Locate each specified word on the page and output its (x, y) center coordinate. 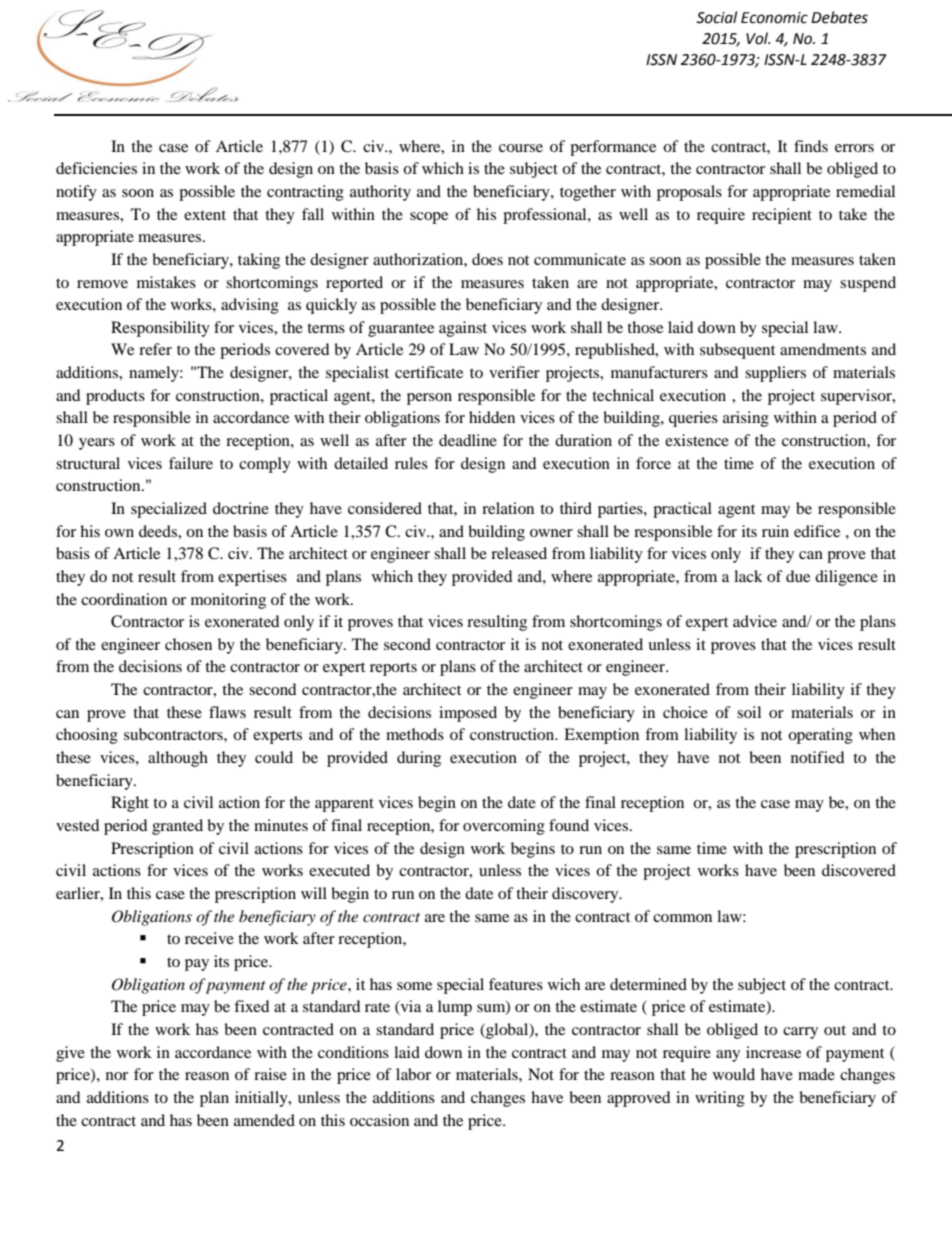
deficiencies (96, 168)
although (178, 759)
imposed (468, 714)
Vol (758, 38)
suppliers (775, 374)
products (115, 397)
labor (413, 1074)
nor (117, 1076)
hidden (492, 417)
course (521, 148)
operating (820, 736)
